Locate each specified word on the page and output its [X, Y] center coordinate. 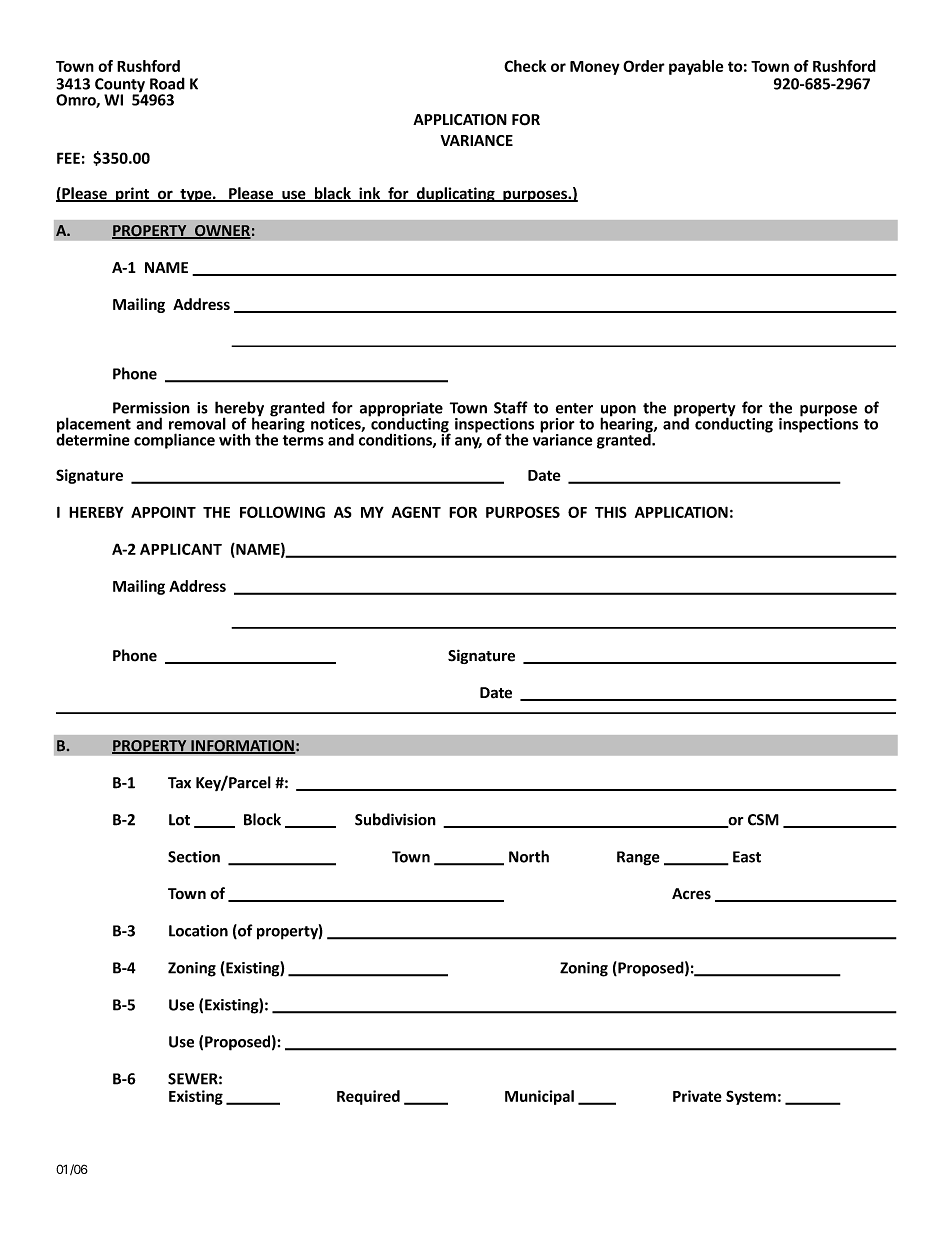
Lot [179, 820]
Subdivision [395, 819]
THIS [611, 512]
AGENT [416, 512]
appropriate [401, 410]
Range [638, 858]
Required [368, 1097]
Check [525, 66]
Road [167, 83]
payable [696, 67]
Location [198, 931]
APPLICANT [181, 549]
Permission [151, 408]
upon [618, 412]
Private [697, 1096]
